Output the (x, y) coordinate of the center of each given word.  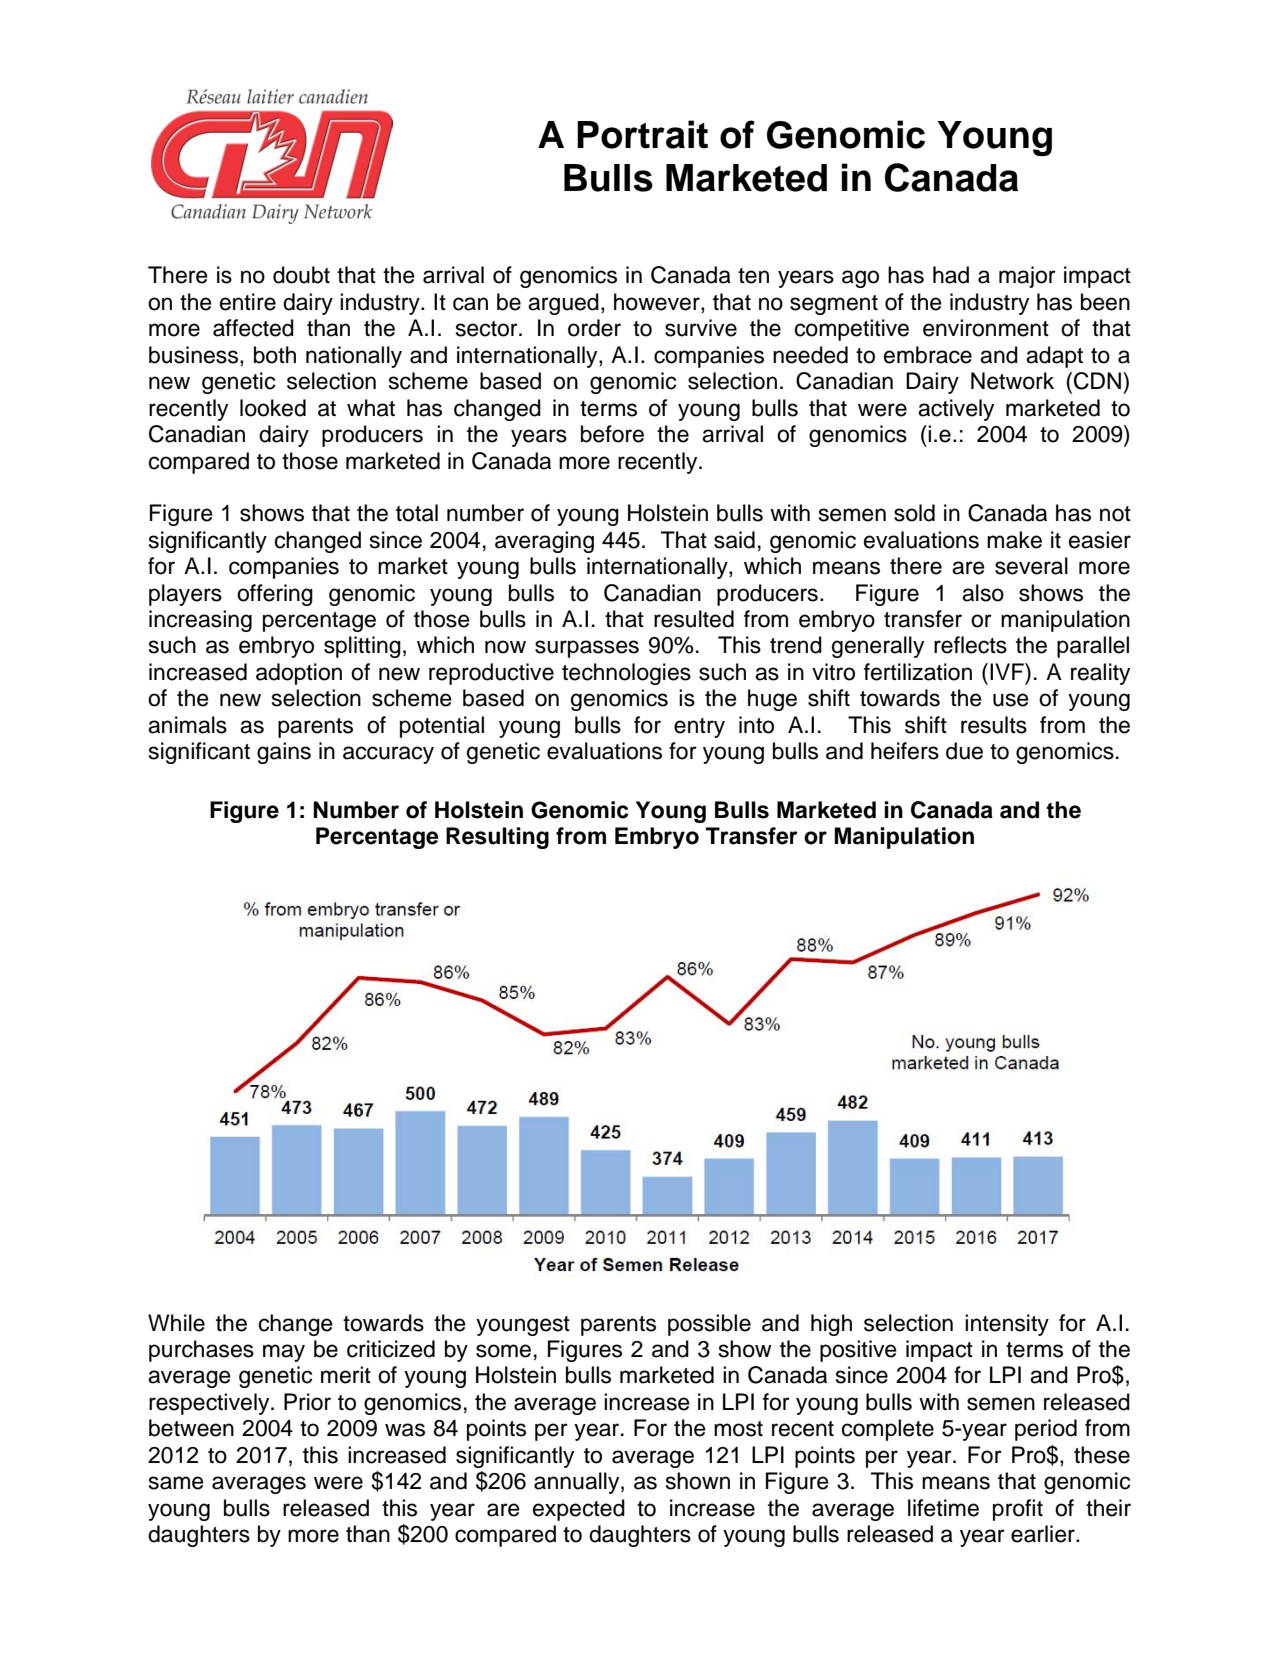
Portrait (642, 134)
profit (1018, 1510)
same (176, 1483)
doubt (301, 275)
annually (578, 1483)
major (1027, 277)
